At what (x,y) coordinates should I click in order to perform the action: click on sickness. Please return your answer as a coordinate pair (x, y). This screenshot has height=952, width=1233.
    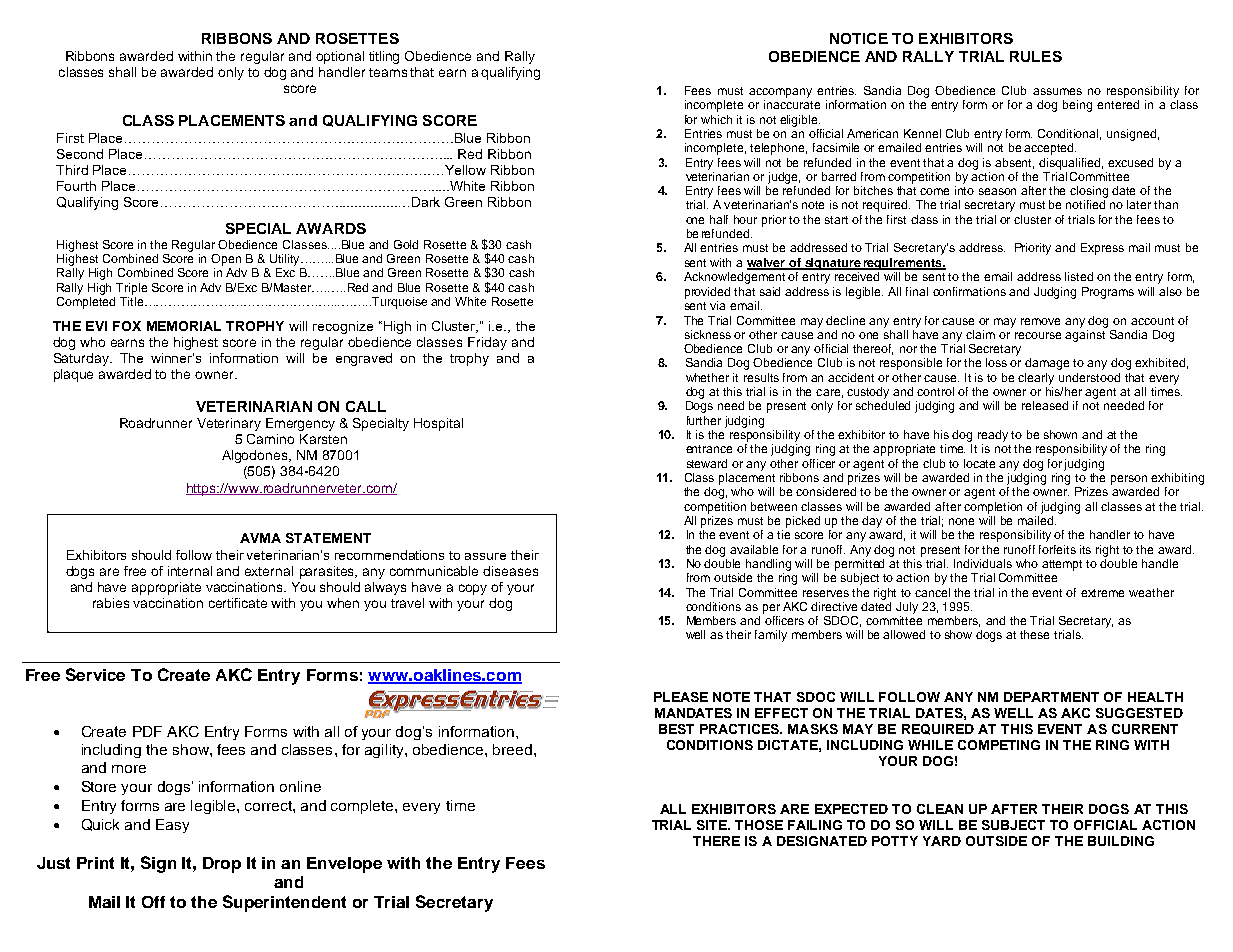
    Looking at the image, I should click on (708, 334).
